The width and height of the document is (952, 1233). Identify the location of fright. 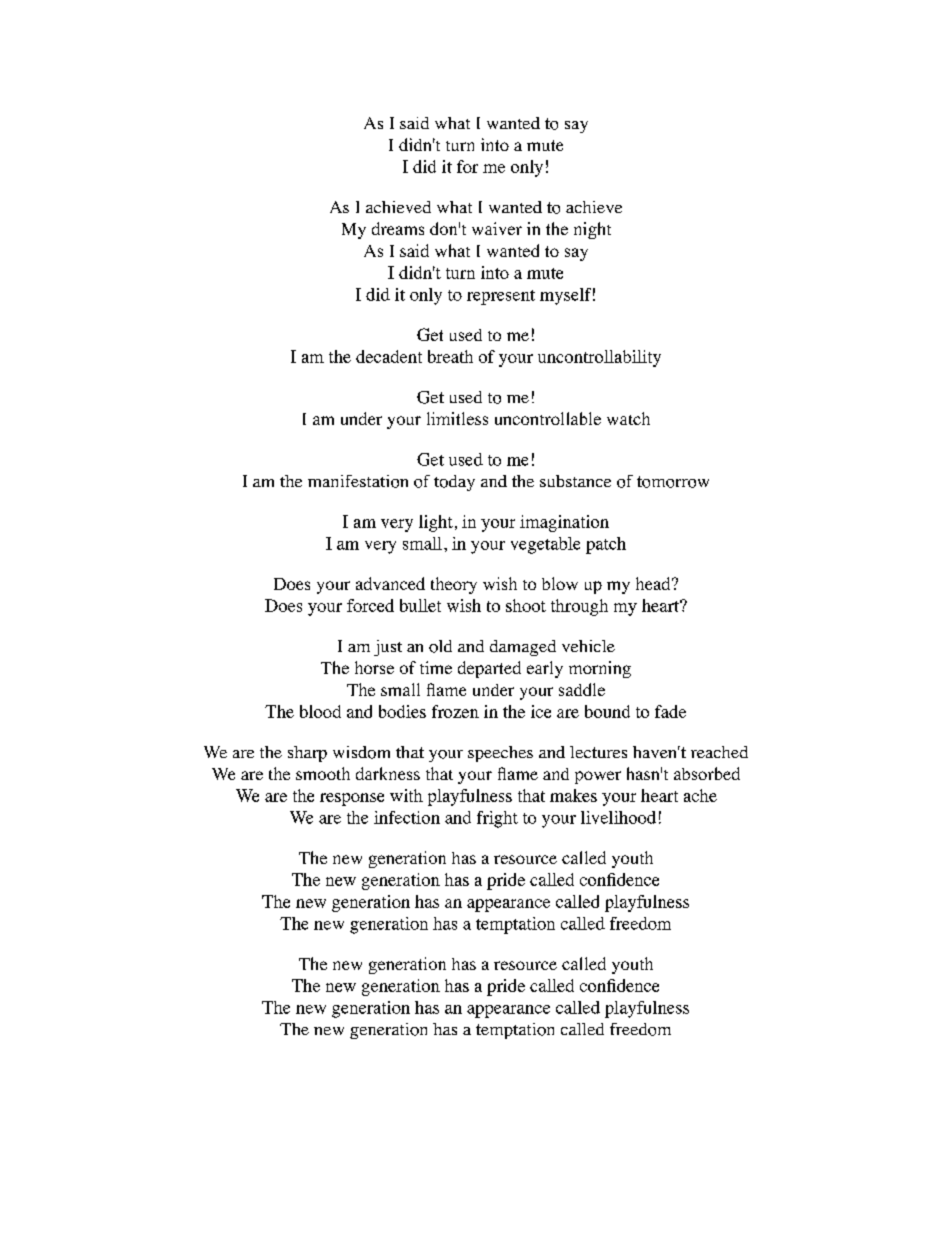
(497, 819).
